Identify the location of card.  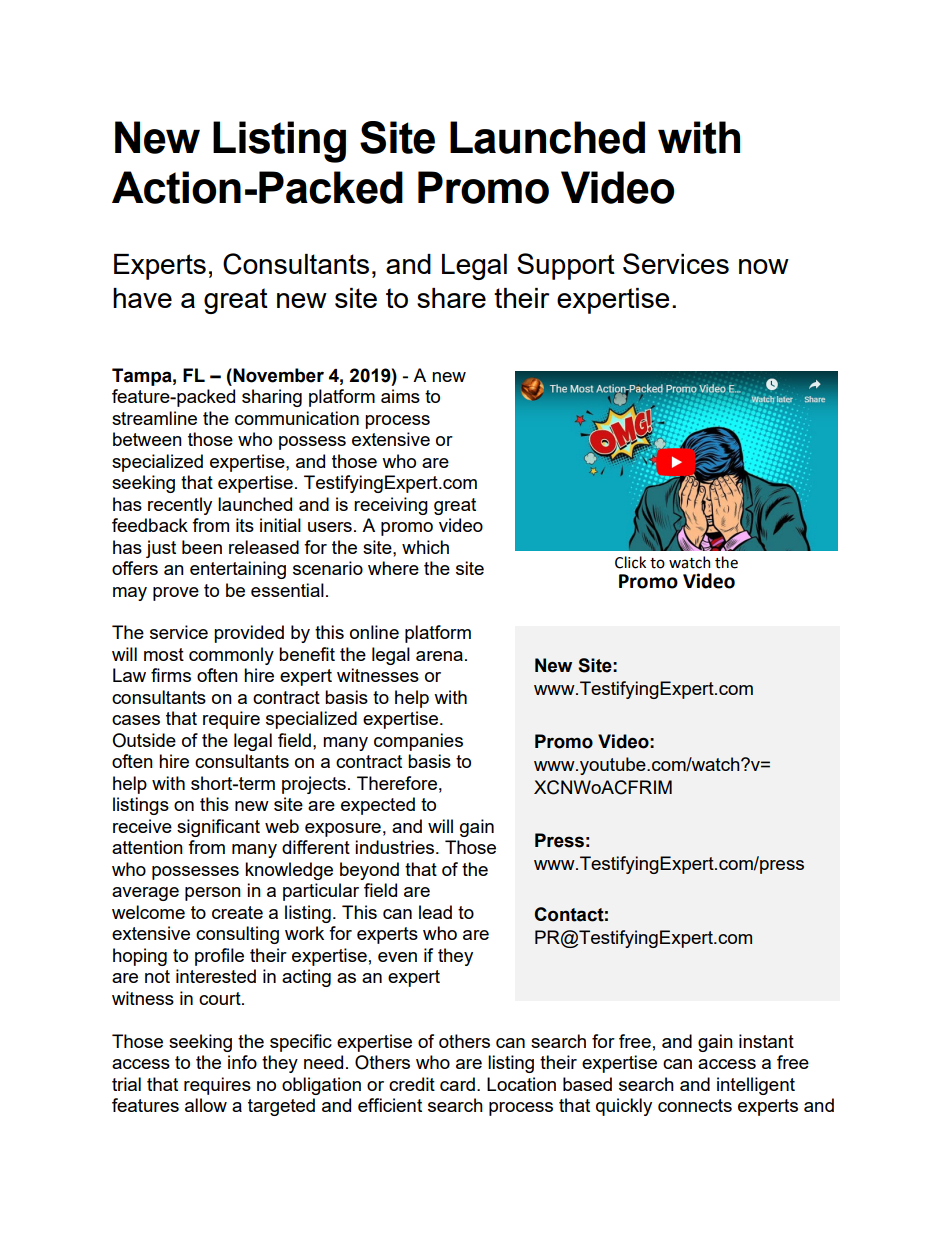
(457, 1084).
